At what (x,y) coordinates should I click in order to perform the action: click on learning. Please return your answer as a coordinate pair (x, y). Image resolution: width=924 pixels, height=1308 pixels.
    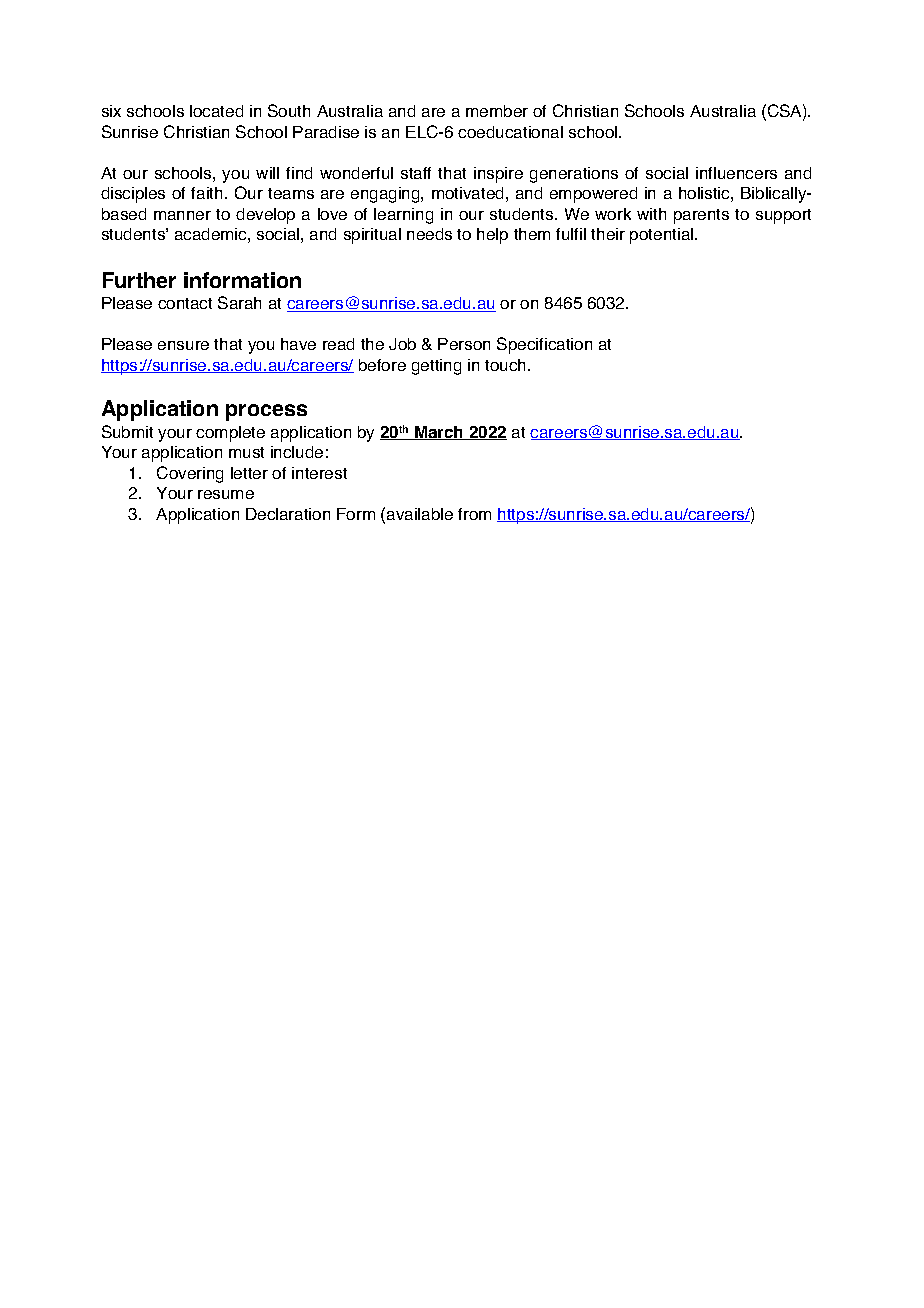
    Looking at the image, I should click on (403, 216).
